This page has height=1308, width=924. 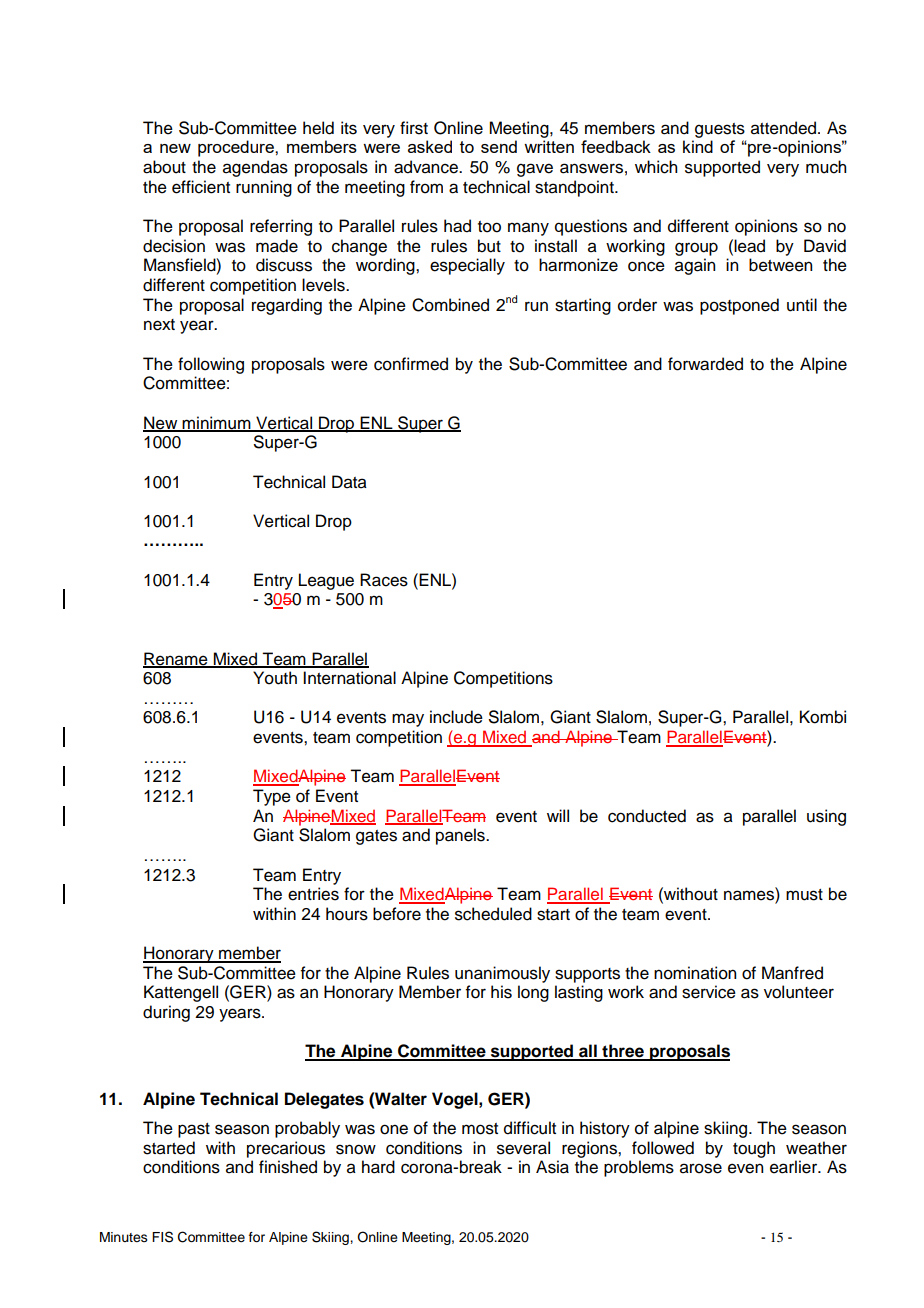 What do you see at coordinates (826, 817) in the page?
I see `using` at bounding box center [826, 817].
